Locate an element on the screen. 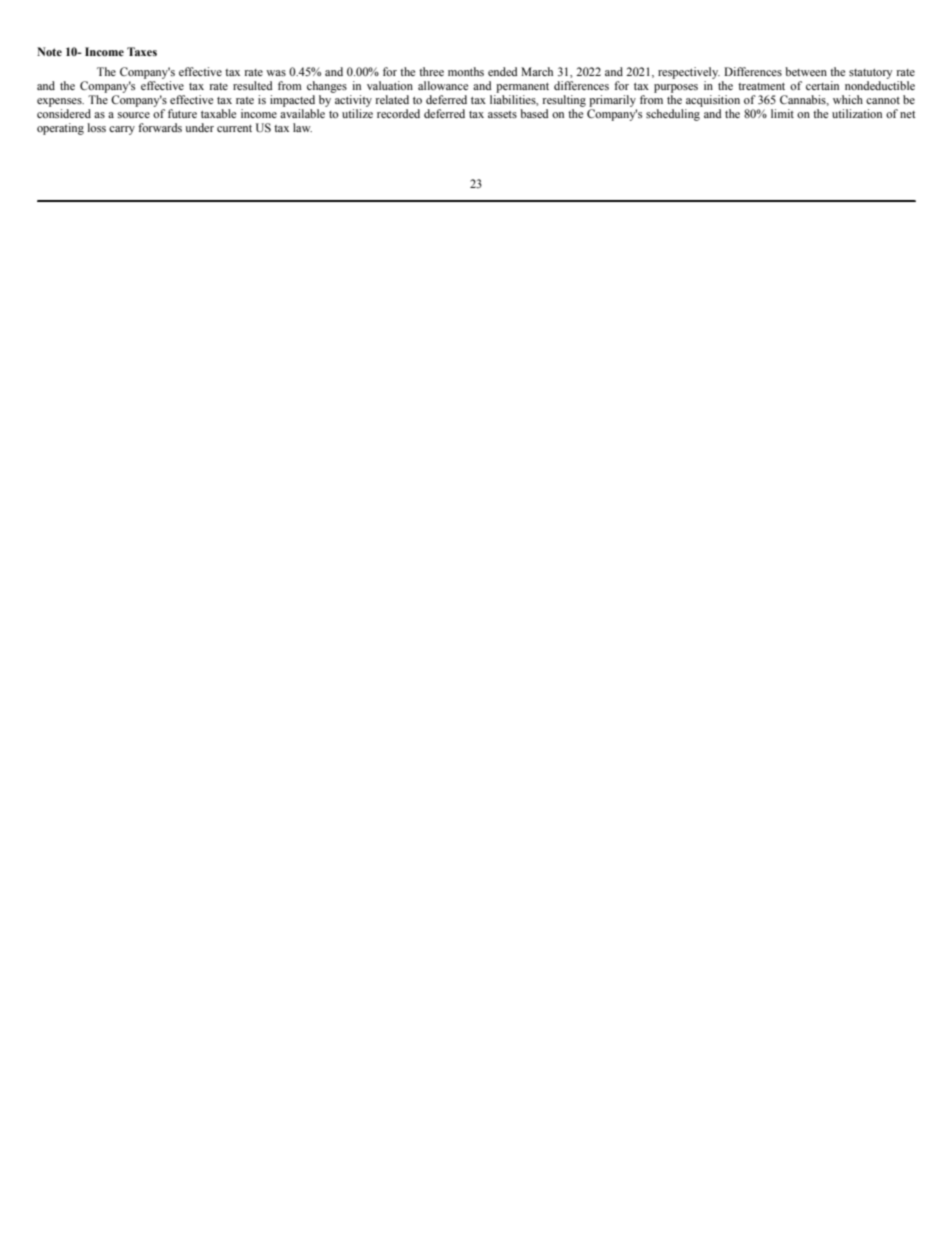 This screenshot has height=1233, width=952. law is located at coordinates (302, 127).
